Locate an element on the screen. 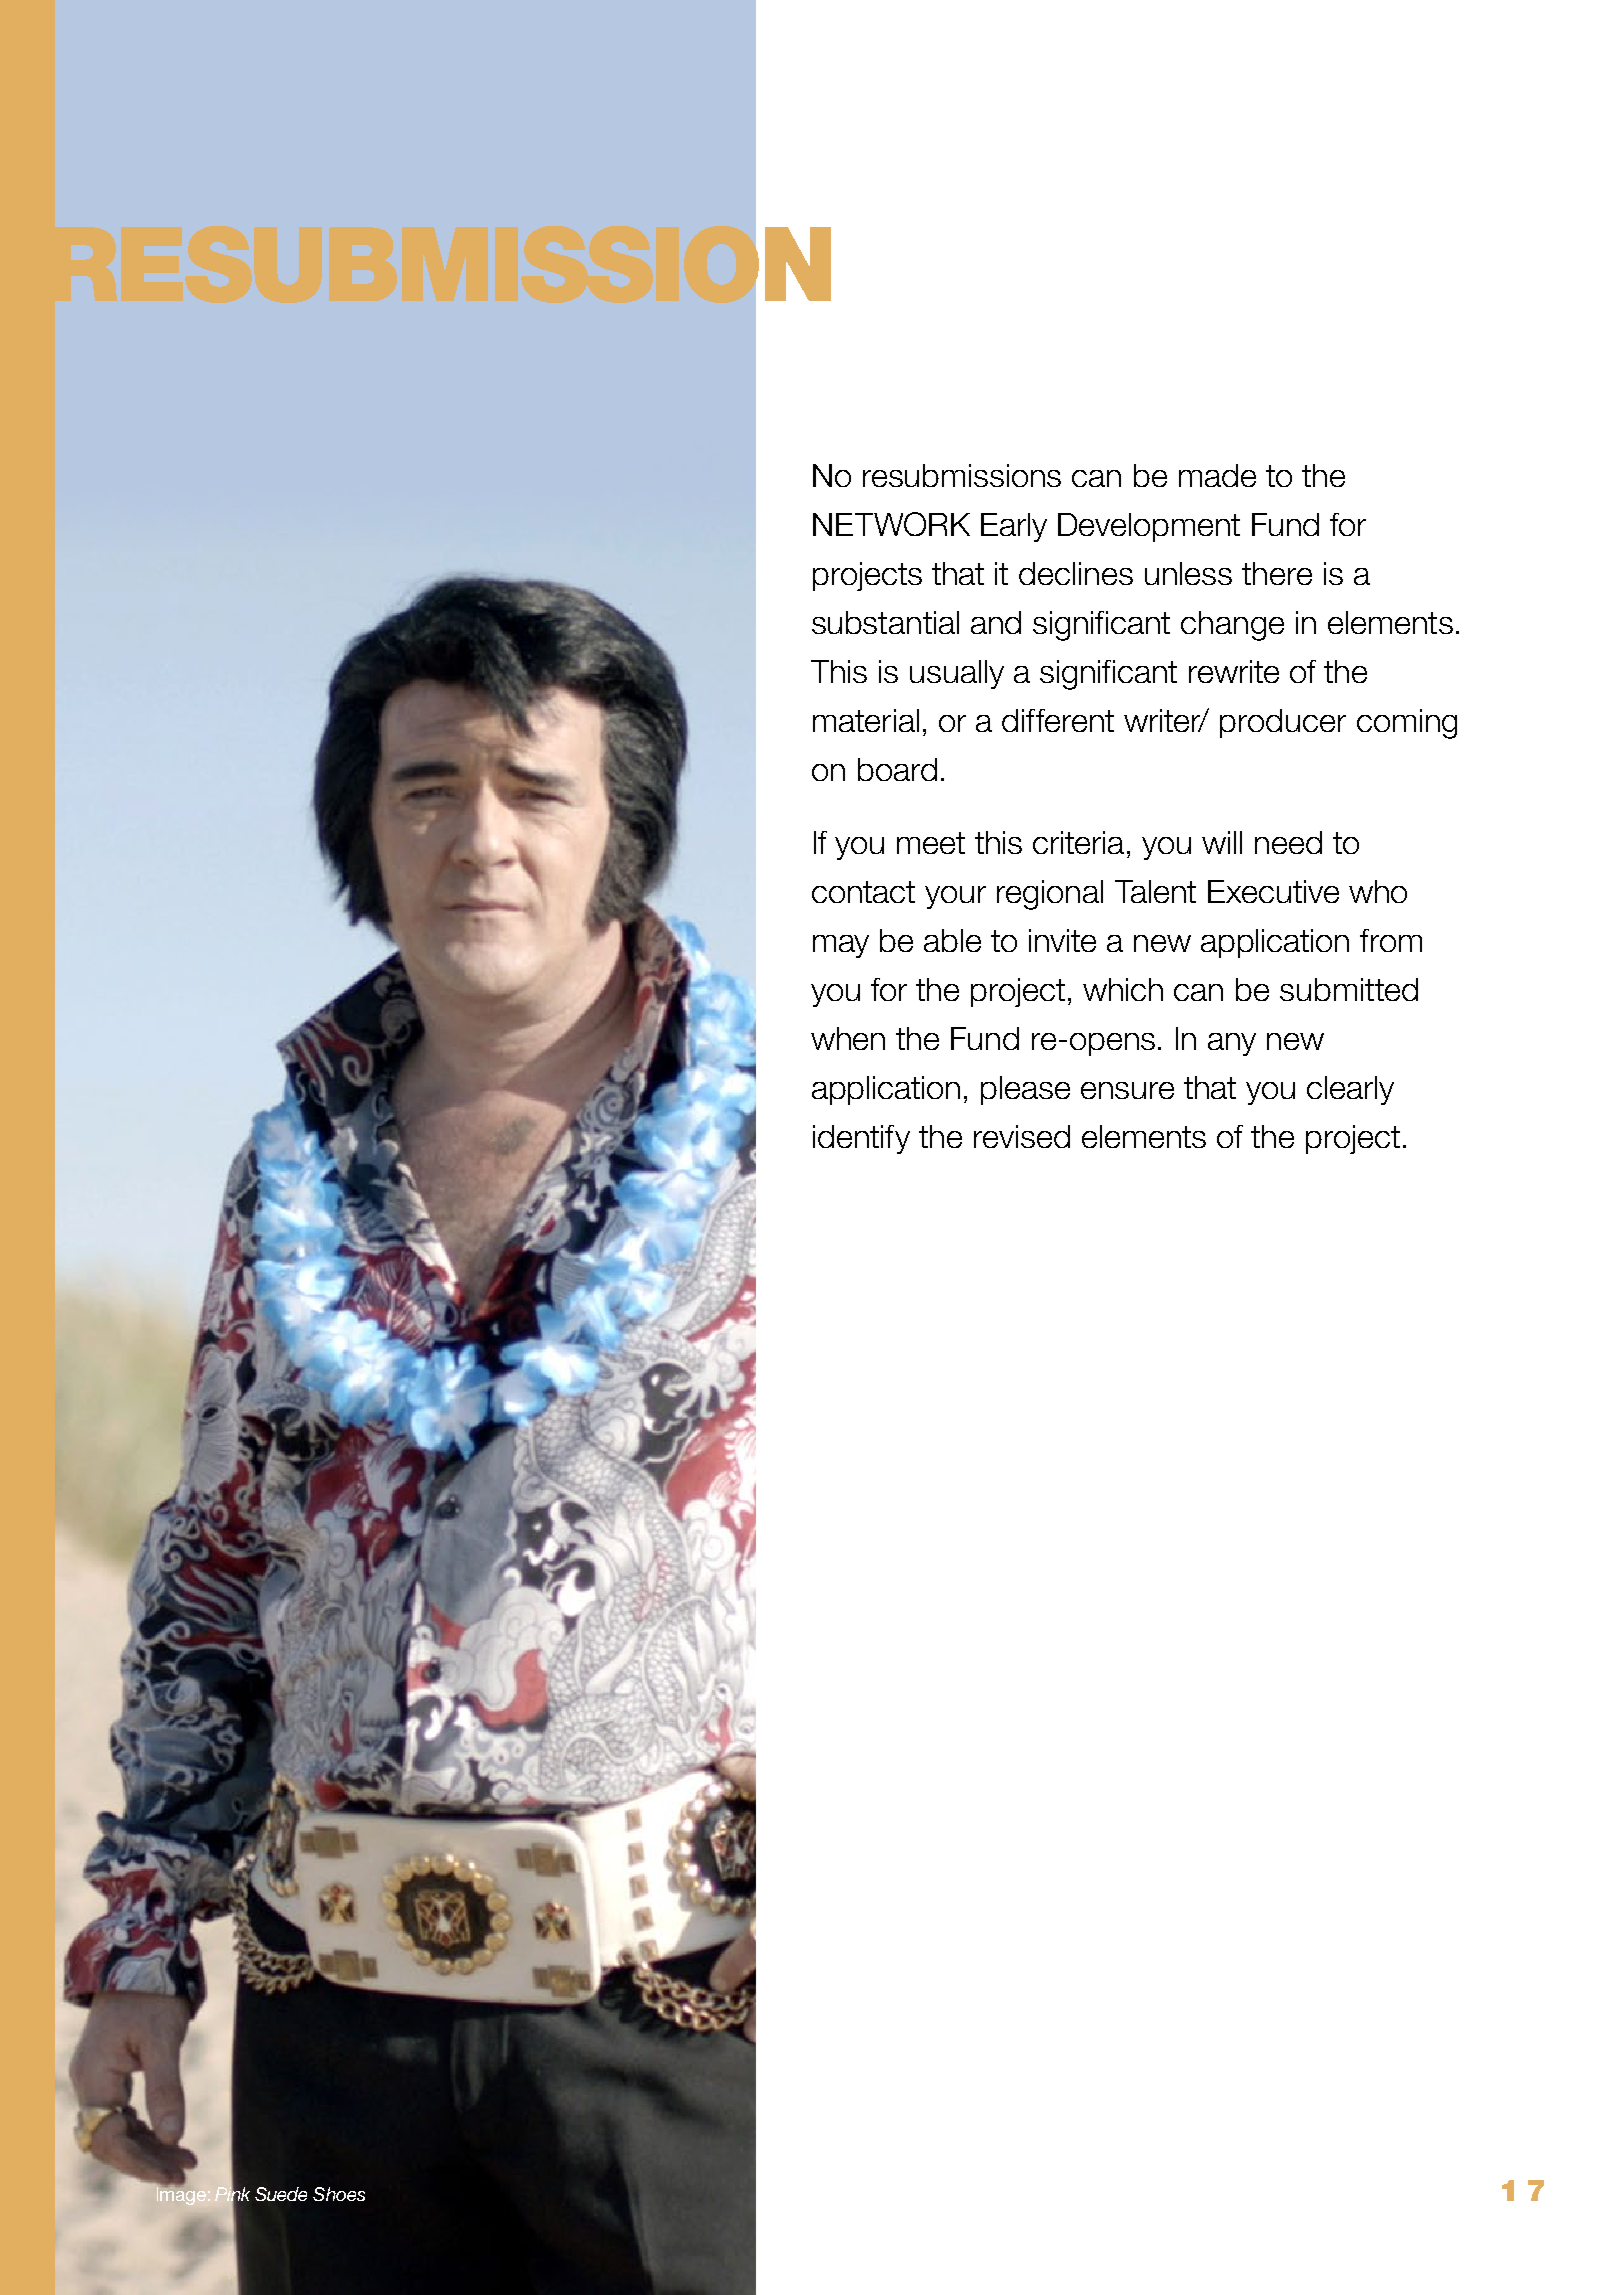 The height and width of the screenshot is (2295, 1623). Suede is located at coordinates (281, 2194).
